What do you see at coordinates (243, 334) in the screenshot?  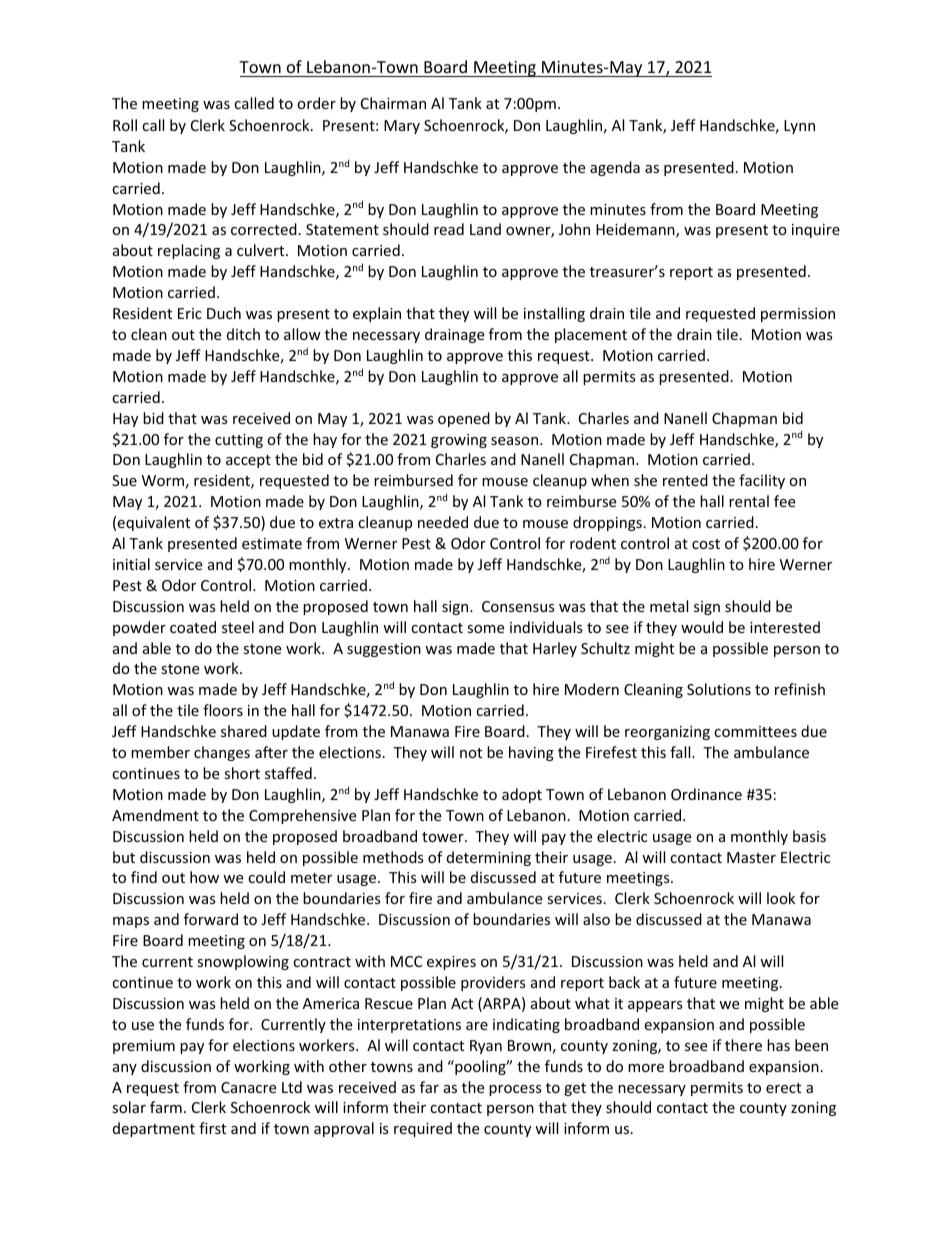 I see `ditch` at bounding box center [243, 334].
